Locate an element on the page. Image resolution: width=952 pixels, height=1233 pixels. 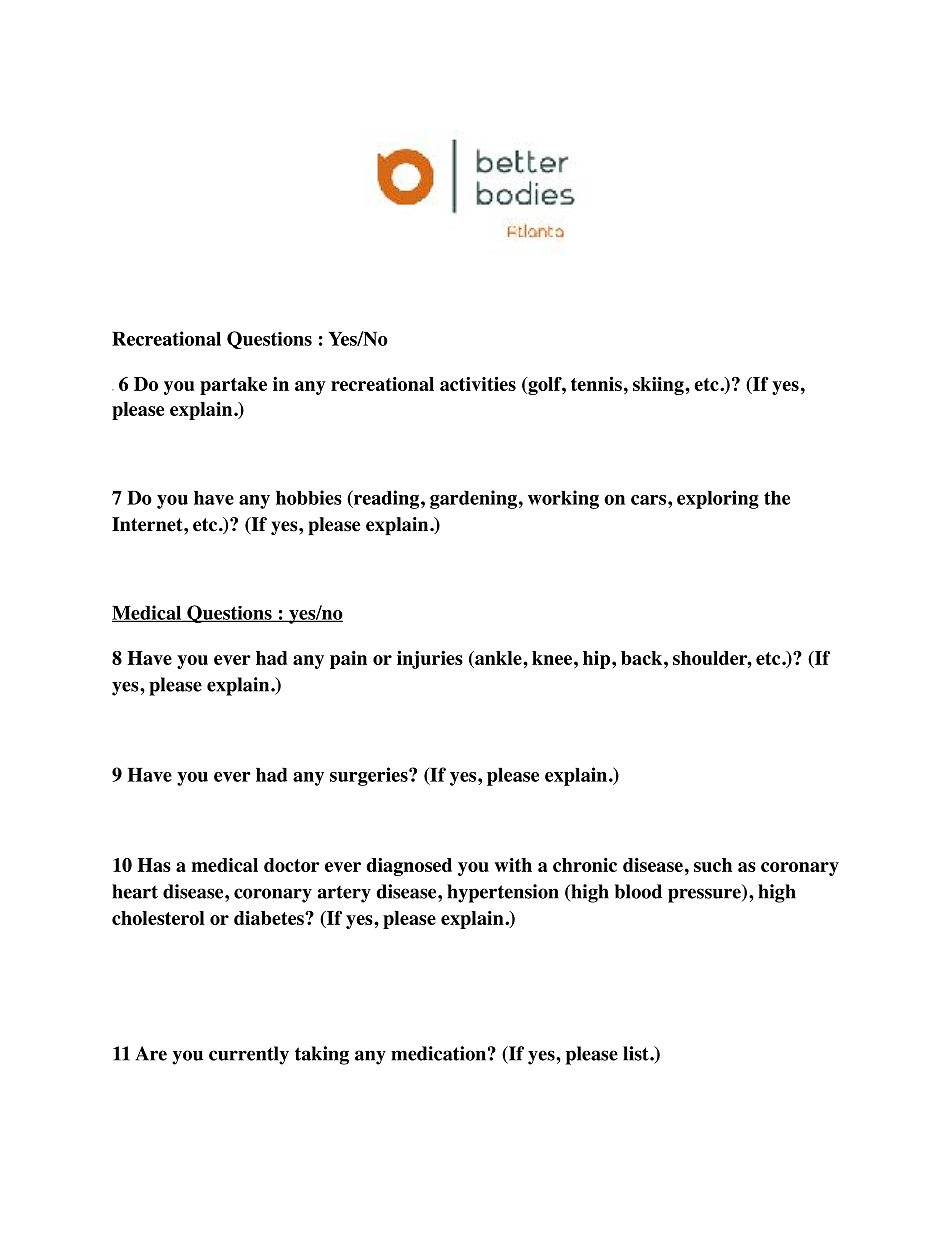
pain is located at coordinates (348, 660).
